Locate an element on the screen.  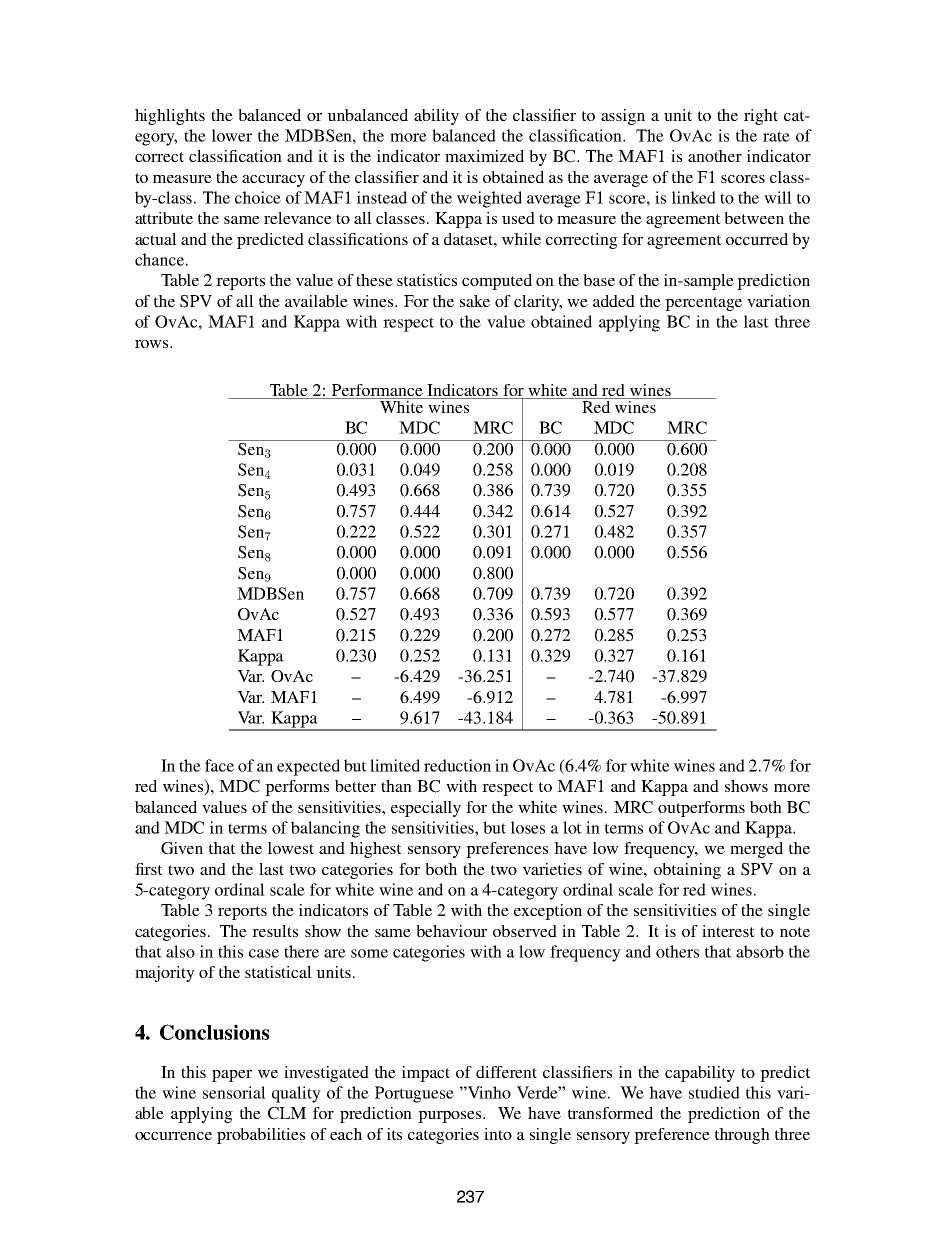
reduction is located at coordinates (457, 765).
